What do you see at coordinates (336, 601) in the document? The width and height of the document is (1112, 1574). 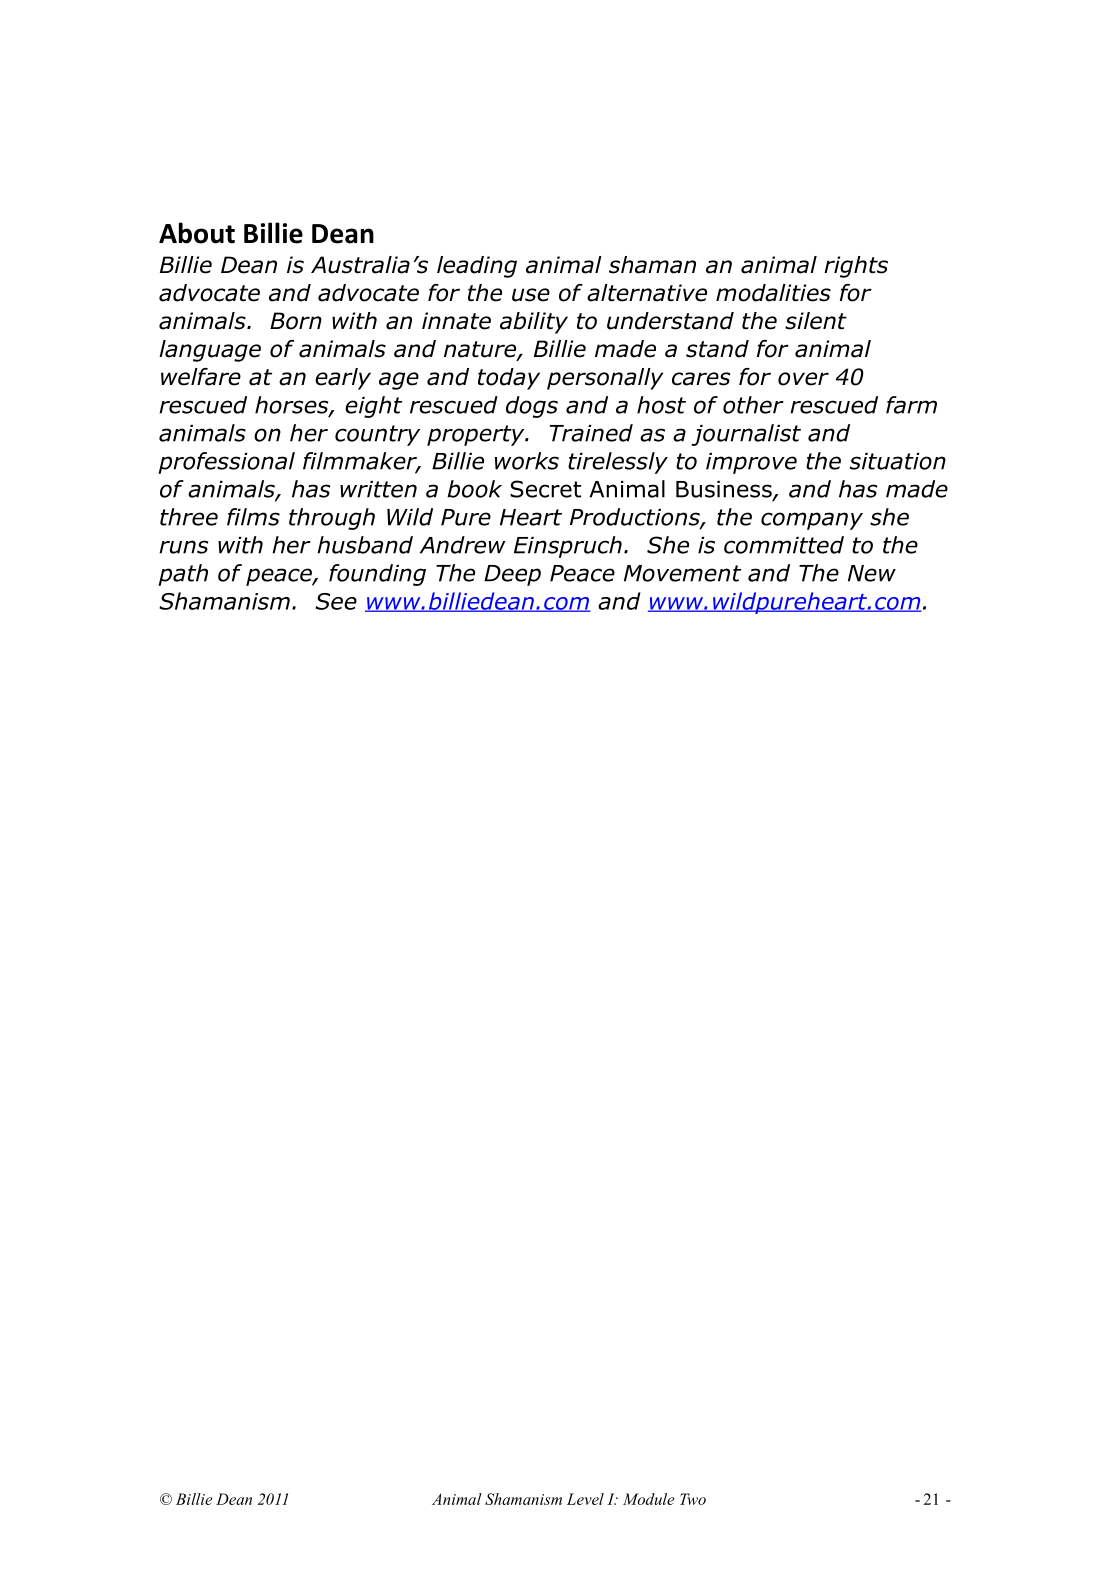 I see `See` at bounding box center [336, 601].
